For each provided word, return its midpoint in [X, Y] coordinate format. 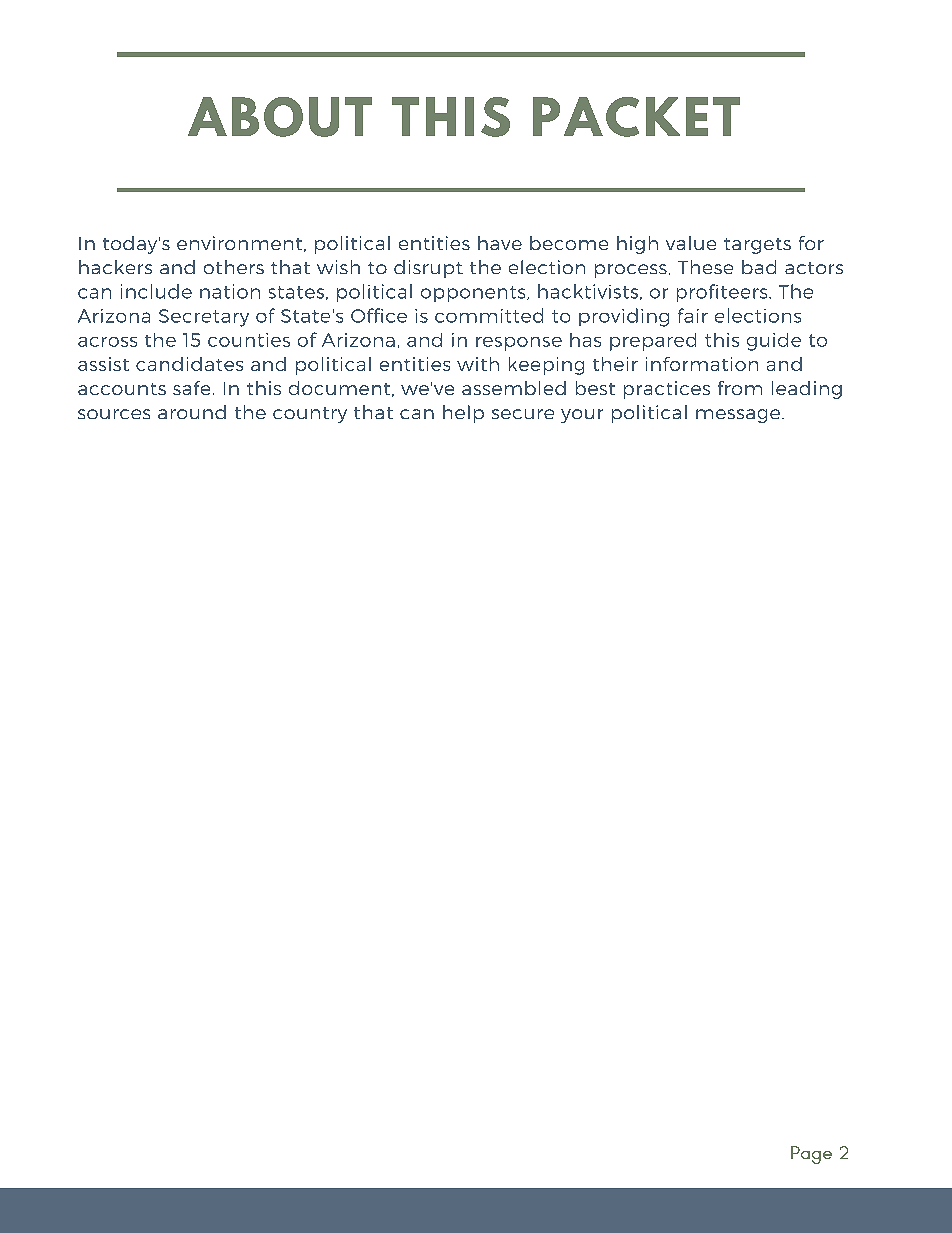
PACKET [636, 117]
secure [523, 414]
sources [114, 414]
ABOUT [280, 117]
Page [811, 1155]
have [500, 243]
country [310, 415]
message [739, 416]
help [463, 414]
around [192, 412]
